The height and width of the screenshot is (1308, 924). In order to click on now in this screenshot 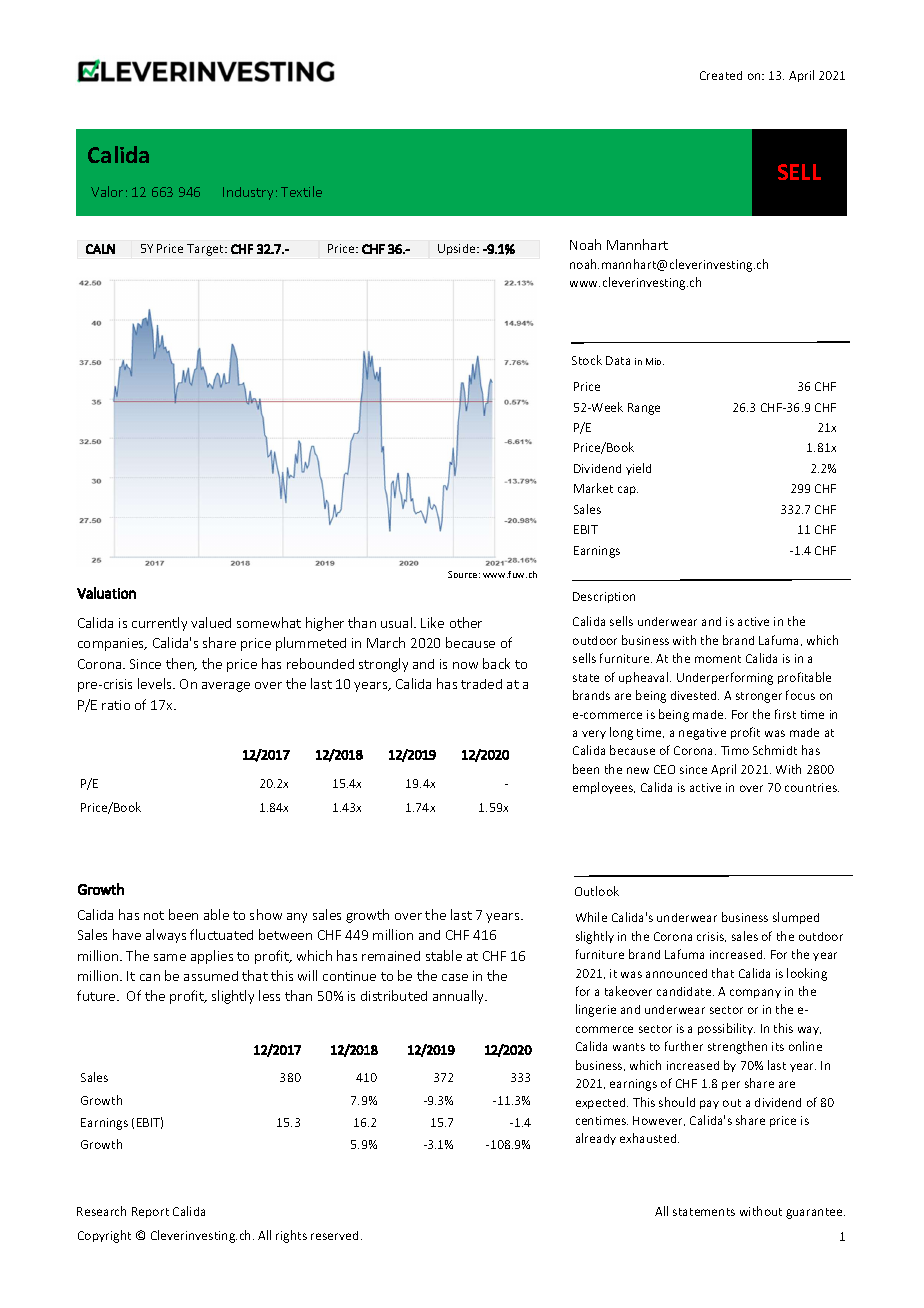, I will do `click(465, 665)`.
